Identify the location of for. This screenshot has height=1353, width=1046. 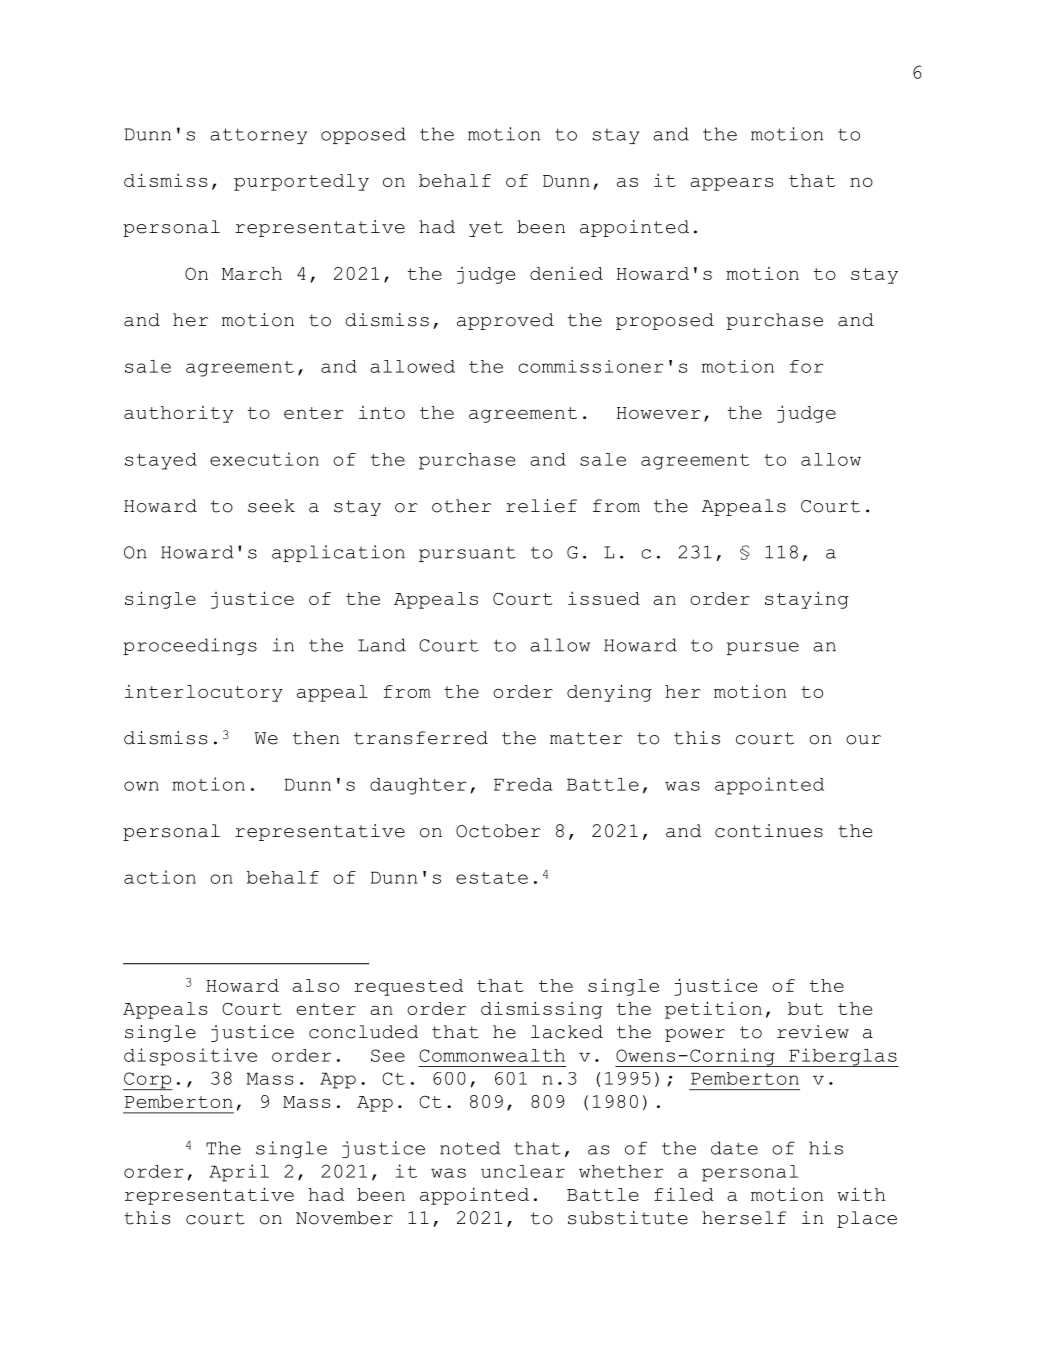
(806, 366).
